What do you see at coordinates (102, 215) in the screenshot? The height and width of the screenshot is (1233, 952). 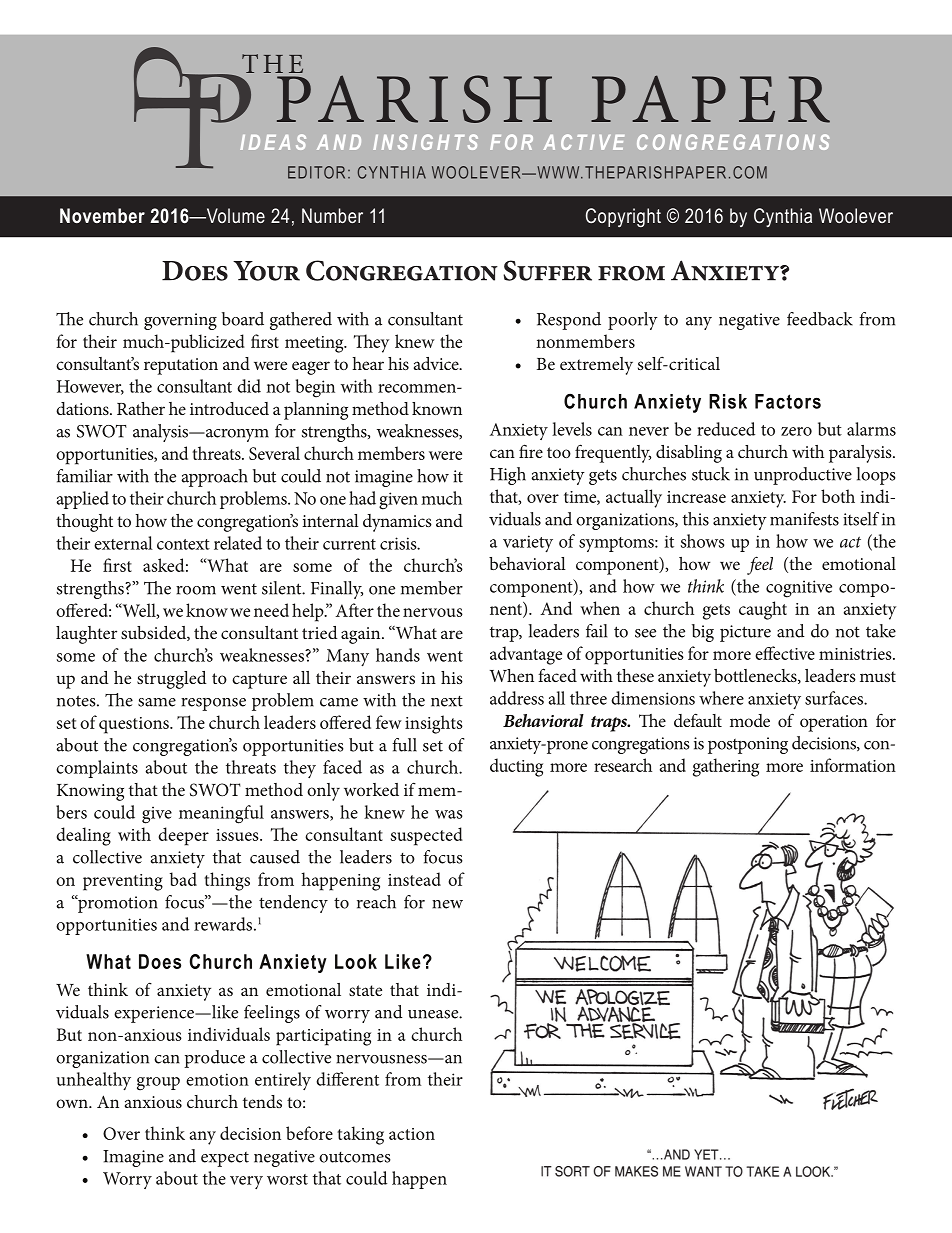 I see `November` at bounding box center [102, 215].
